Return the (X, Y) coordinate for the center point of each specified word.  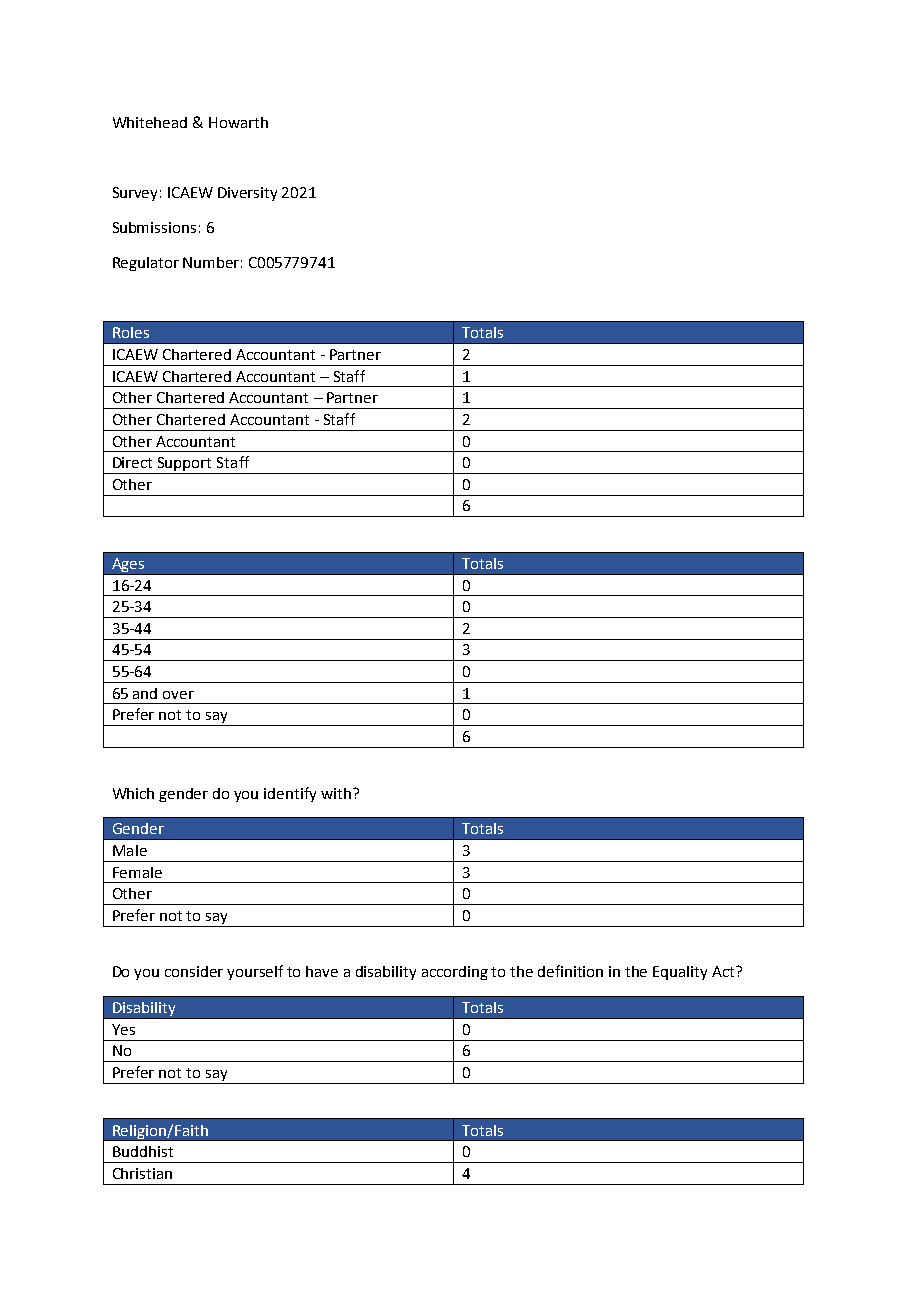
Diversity (247, 194)
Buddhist (143, 1151)
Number (212, 262)
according (455, 973)
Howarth (238, 122)
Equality (680, 973)
